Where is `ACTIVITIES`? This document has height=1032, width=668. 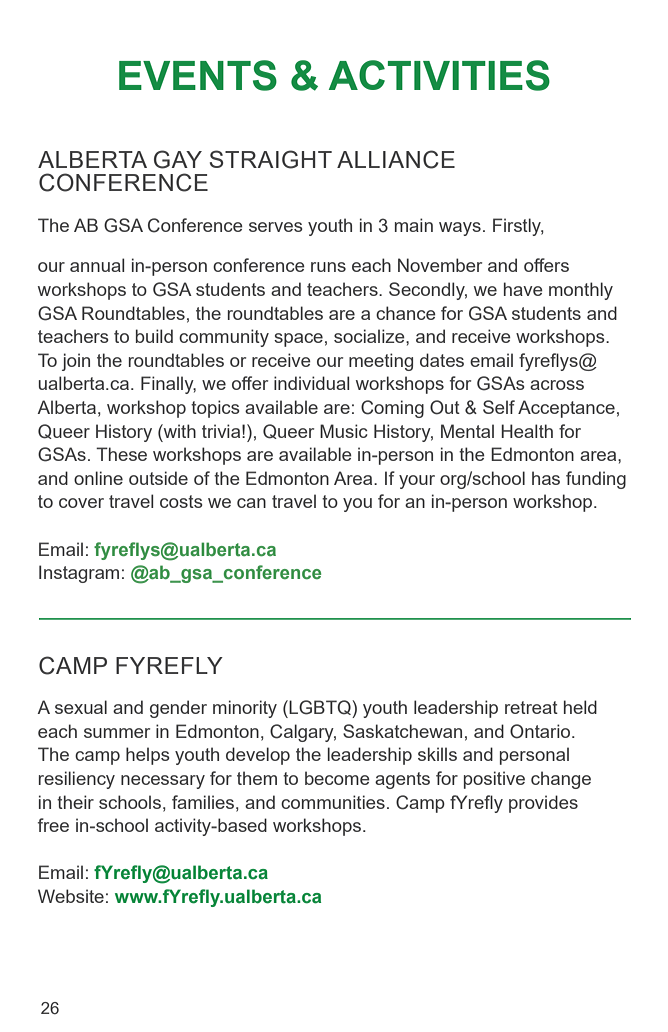 ACTIVITIES is located at coordinates (439, 75).
